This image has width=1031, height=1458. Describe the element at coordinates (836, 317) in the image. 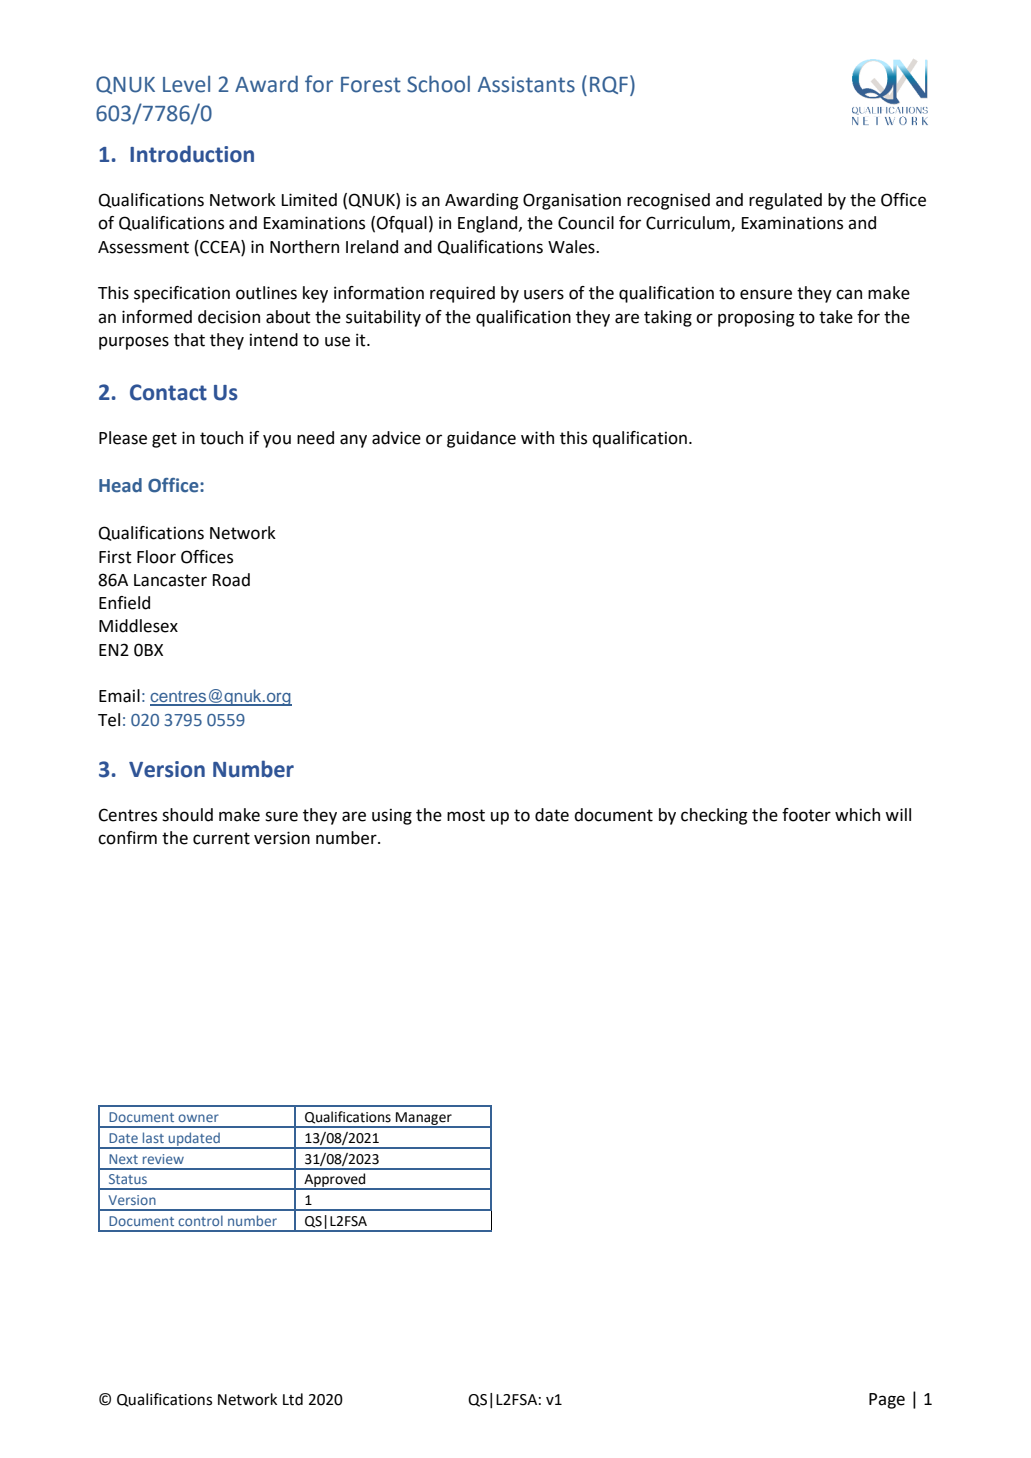

I see `take` at that location.
